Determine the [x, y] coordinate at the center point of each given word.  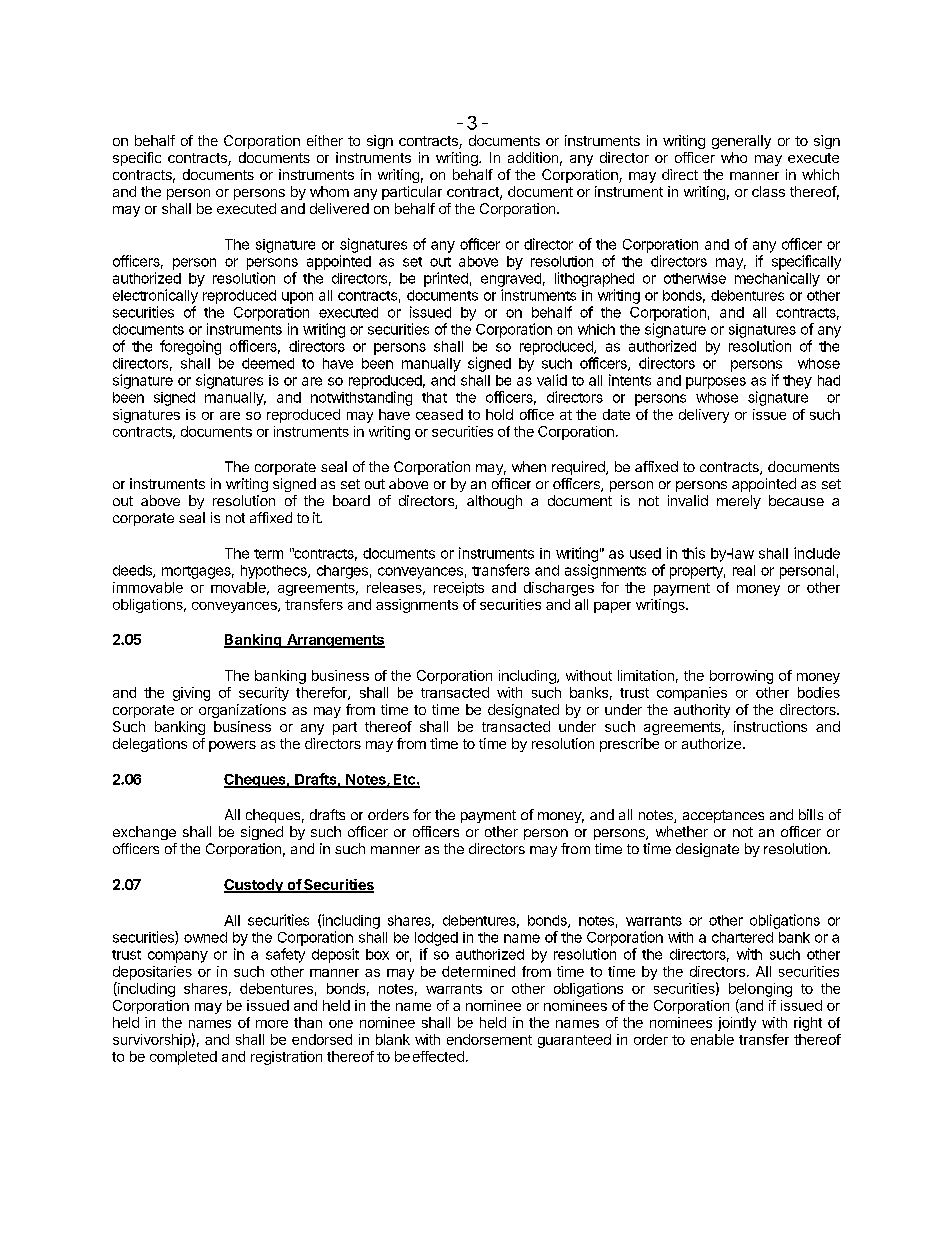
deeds [133, 571]
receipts [459, 589]
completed [183, 1058]
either [325, 140]
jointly [737, 1024]
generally [741, 142]
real [744, 570]
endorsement [489, 1039]
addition [533, 157]
